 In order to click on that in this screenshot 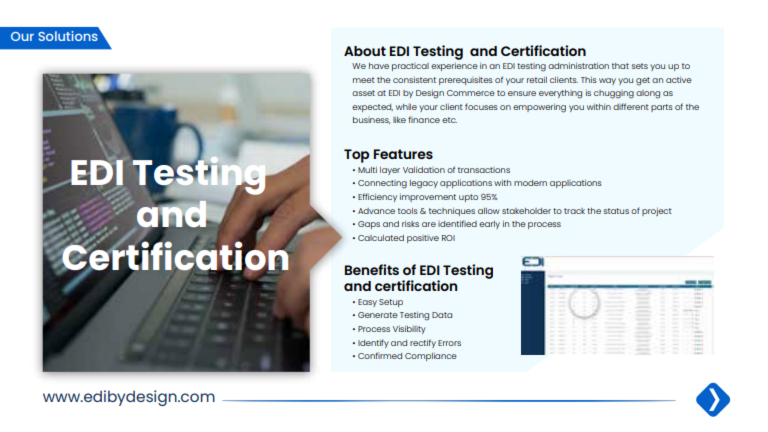, I will do `click(620, 66)`.
